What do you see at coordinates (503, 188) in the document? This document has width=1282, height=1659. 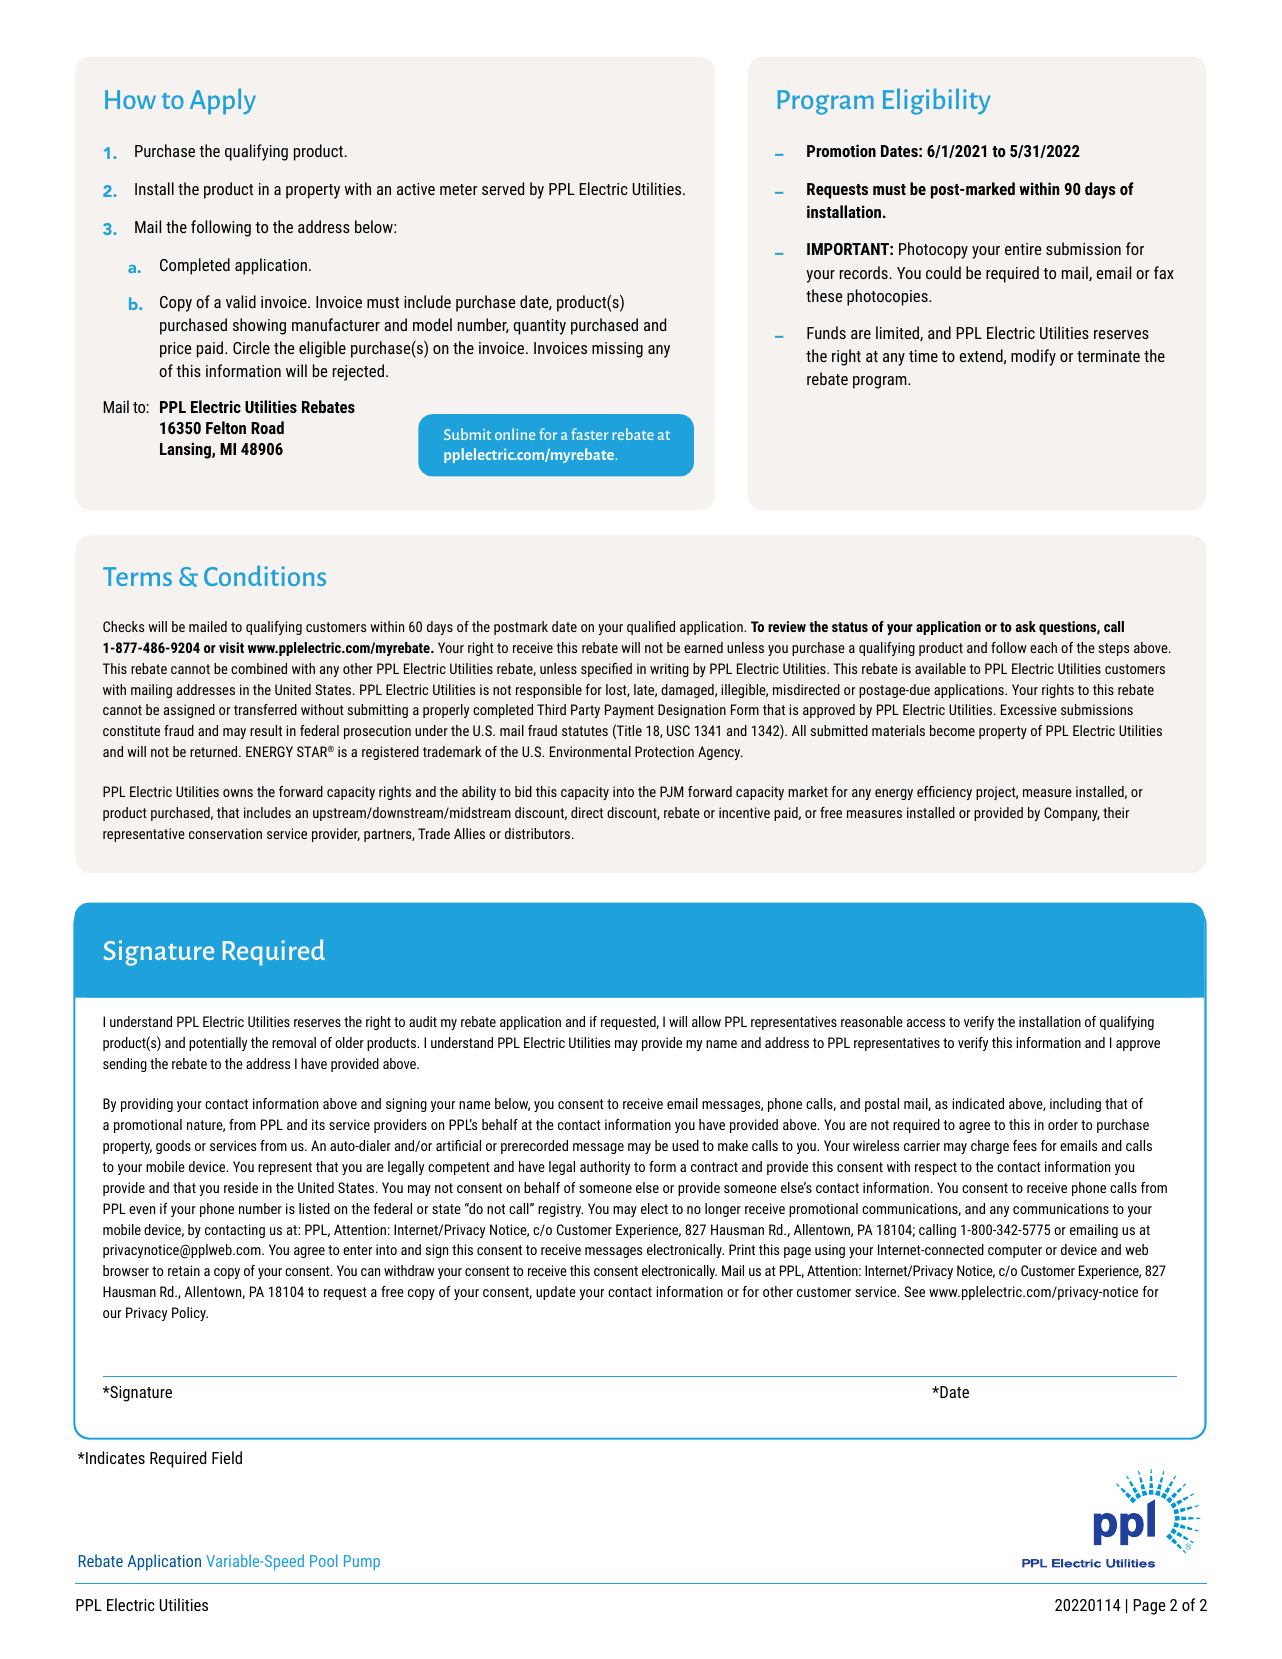 I see `served` at bounding box center [503, 188].
